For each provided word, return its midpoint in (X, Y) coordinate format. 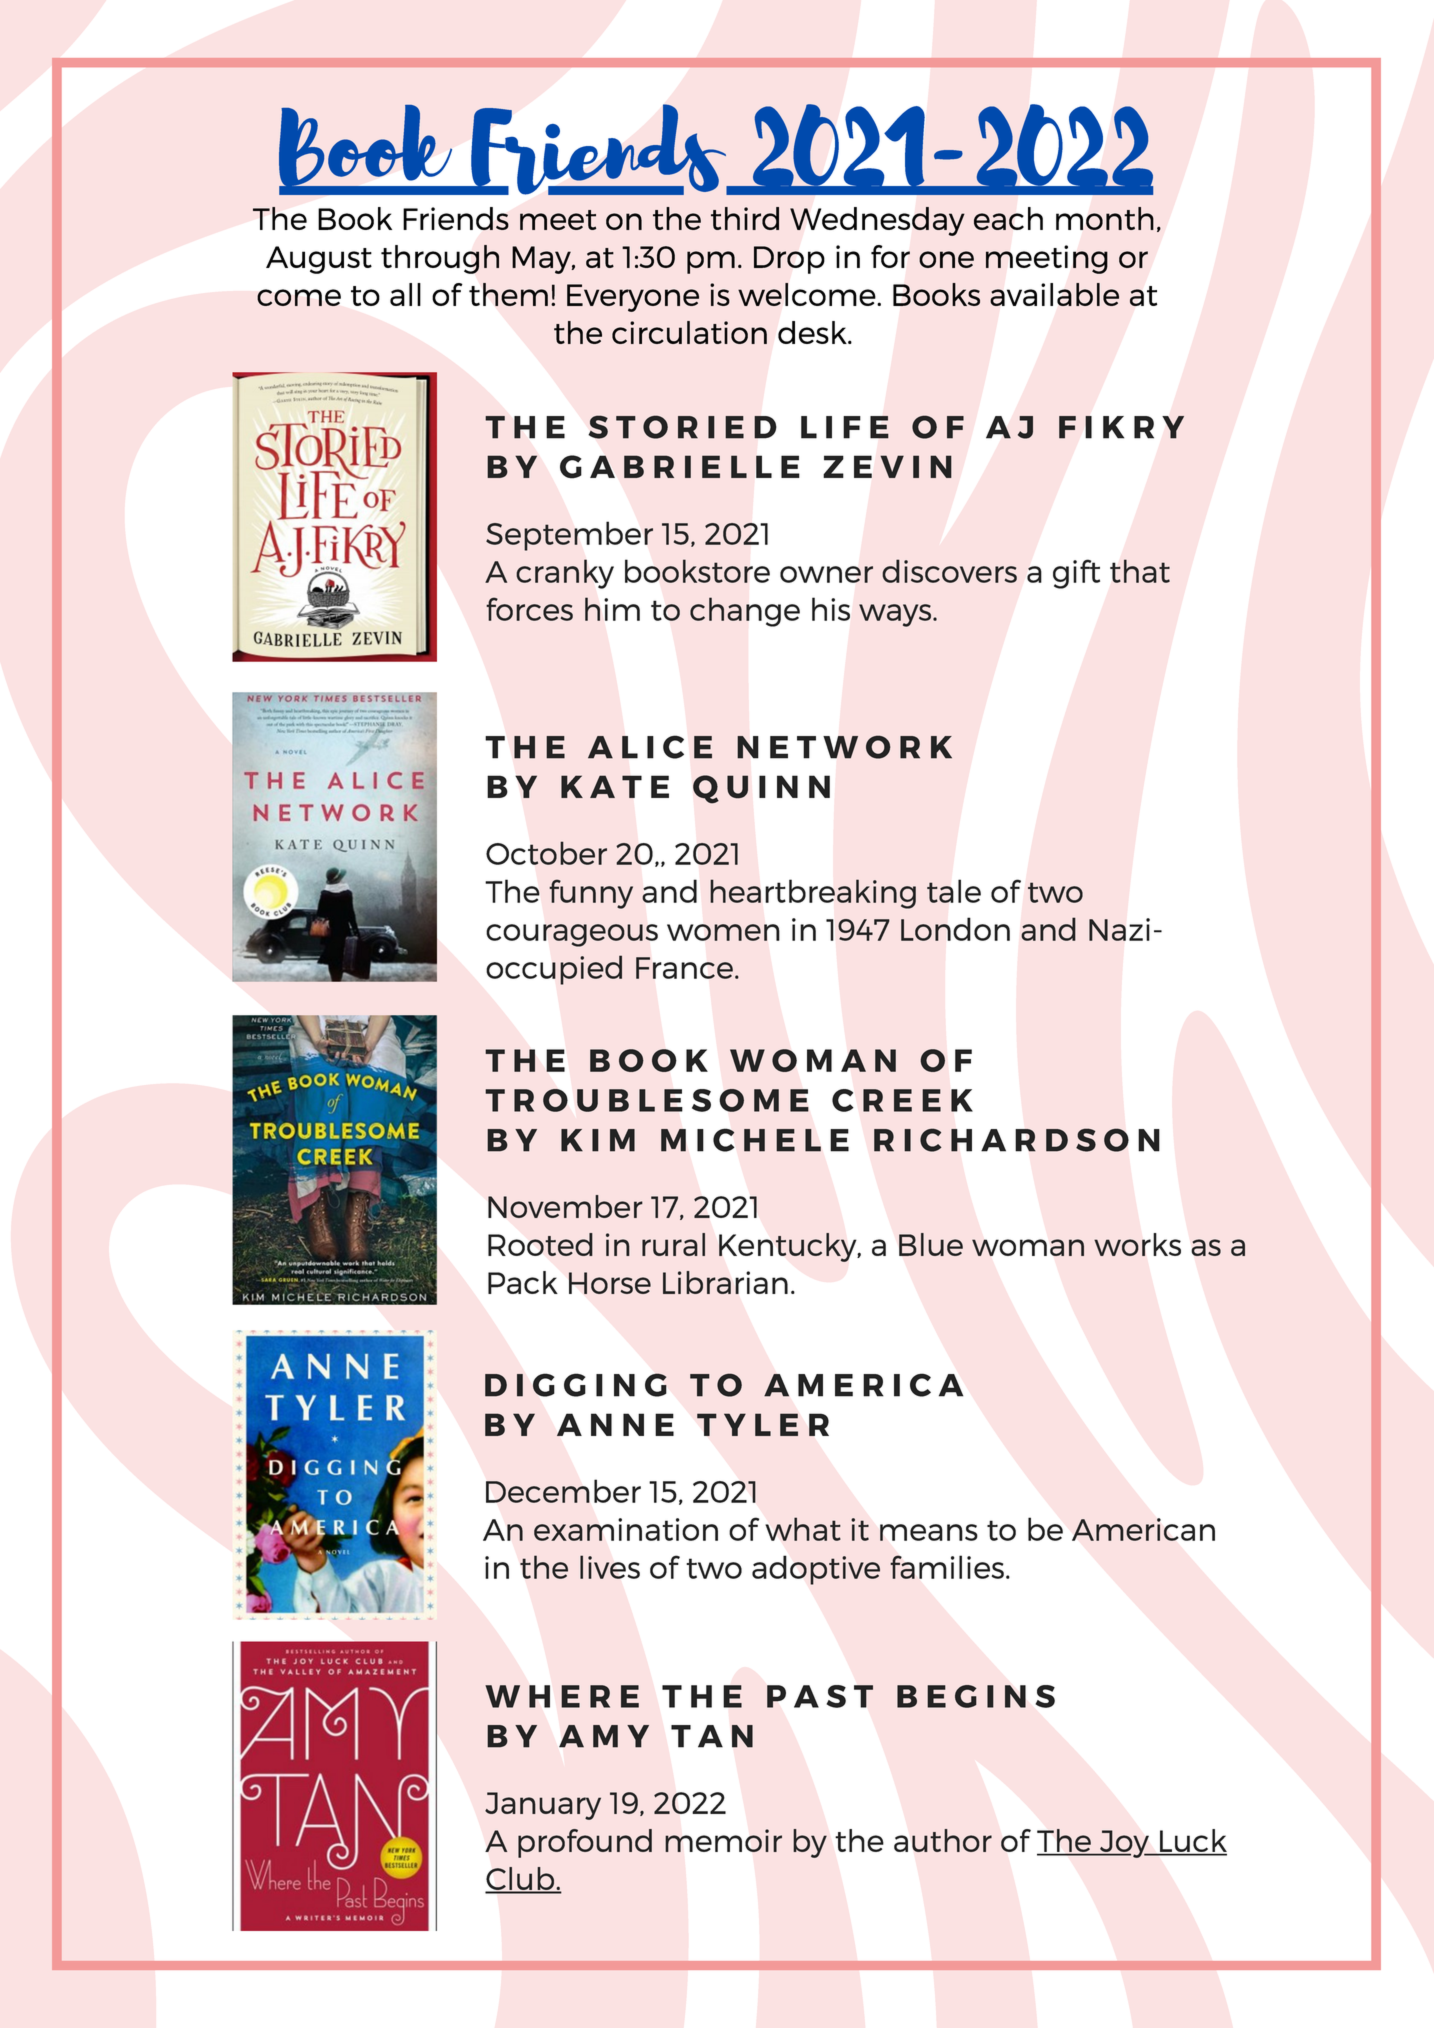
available (1054, 294)
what (803, 1529)
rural (673, 1244)
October (546, 853)
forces (529, 609)
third (745, 218)
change (745, 612)
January (543, 1806)
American (1143, 1529)
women (723, 932)
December (563, 1491)
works (1137, 1244)
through (440, 259)
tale (954, 891)
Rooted (540, 1244)
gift (1076, 574)
